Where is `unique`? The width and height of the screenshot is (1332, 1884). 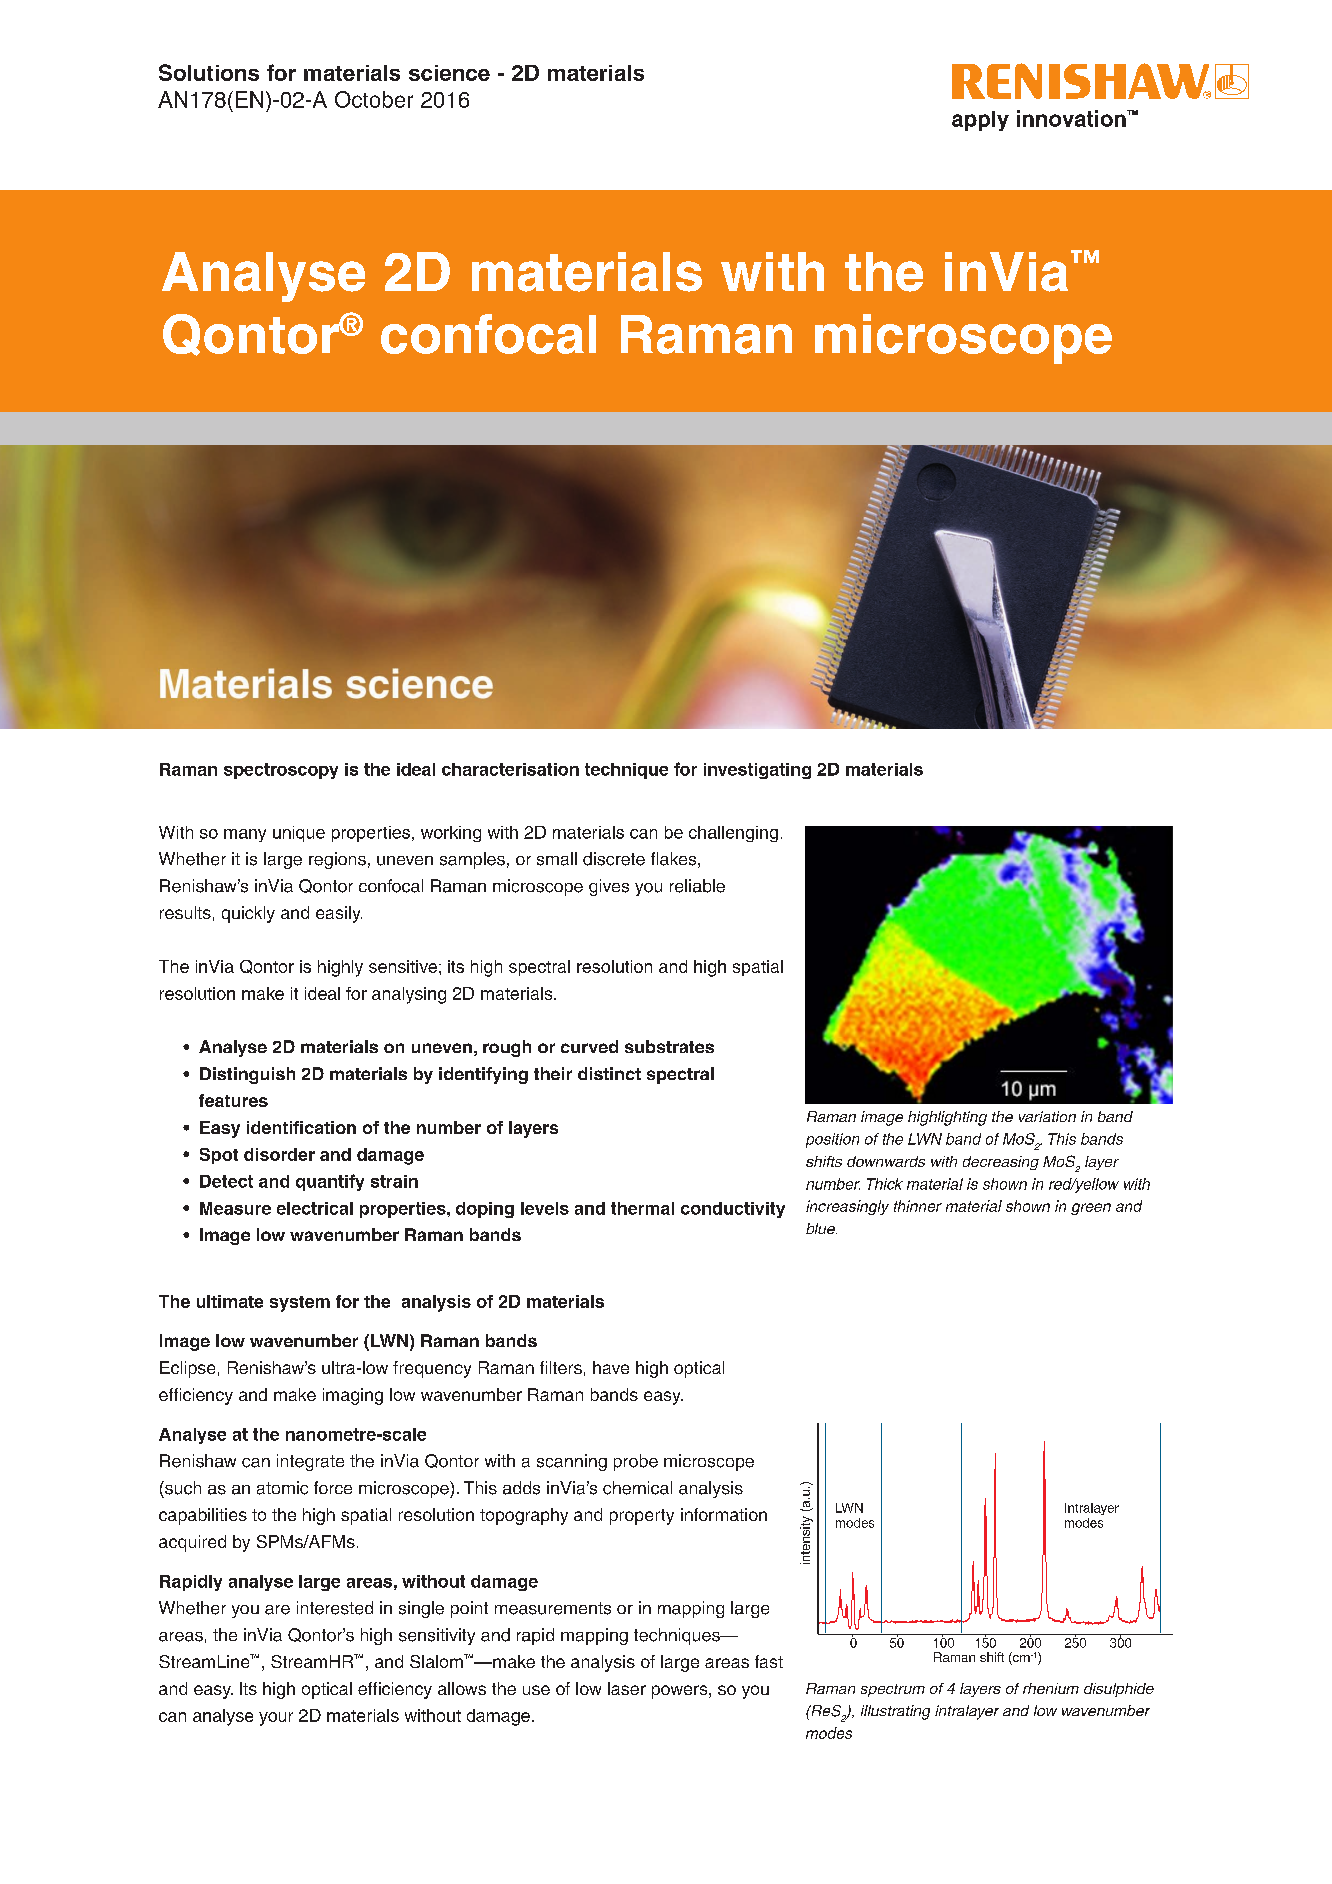
unique is located at coordinates (299, 834).
